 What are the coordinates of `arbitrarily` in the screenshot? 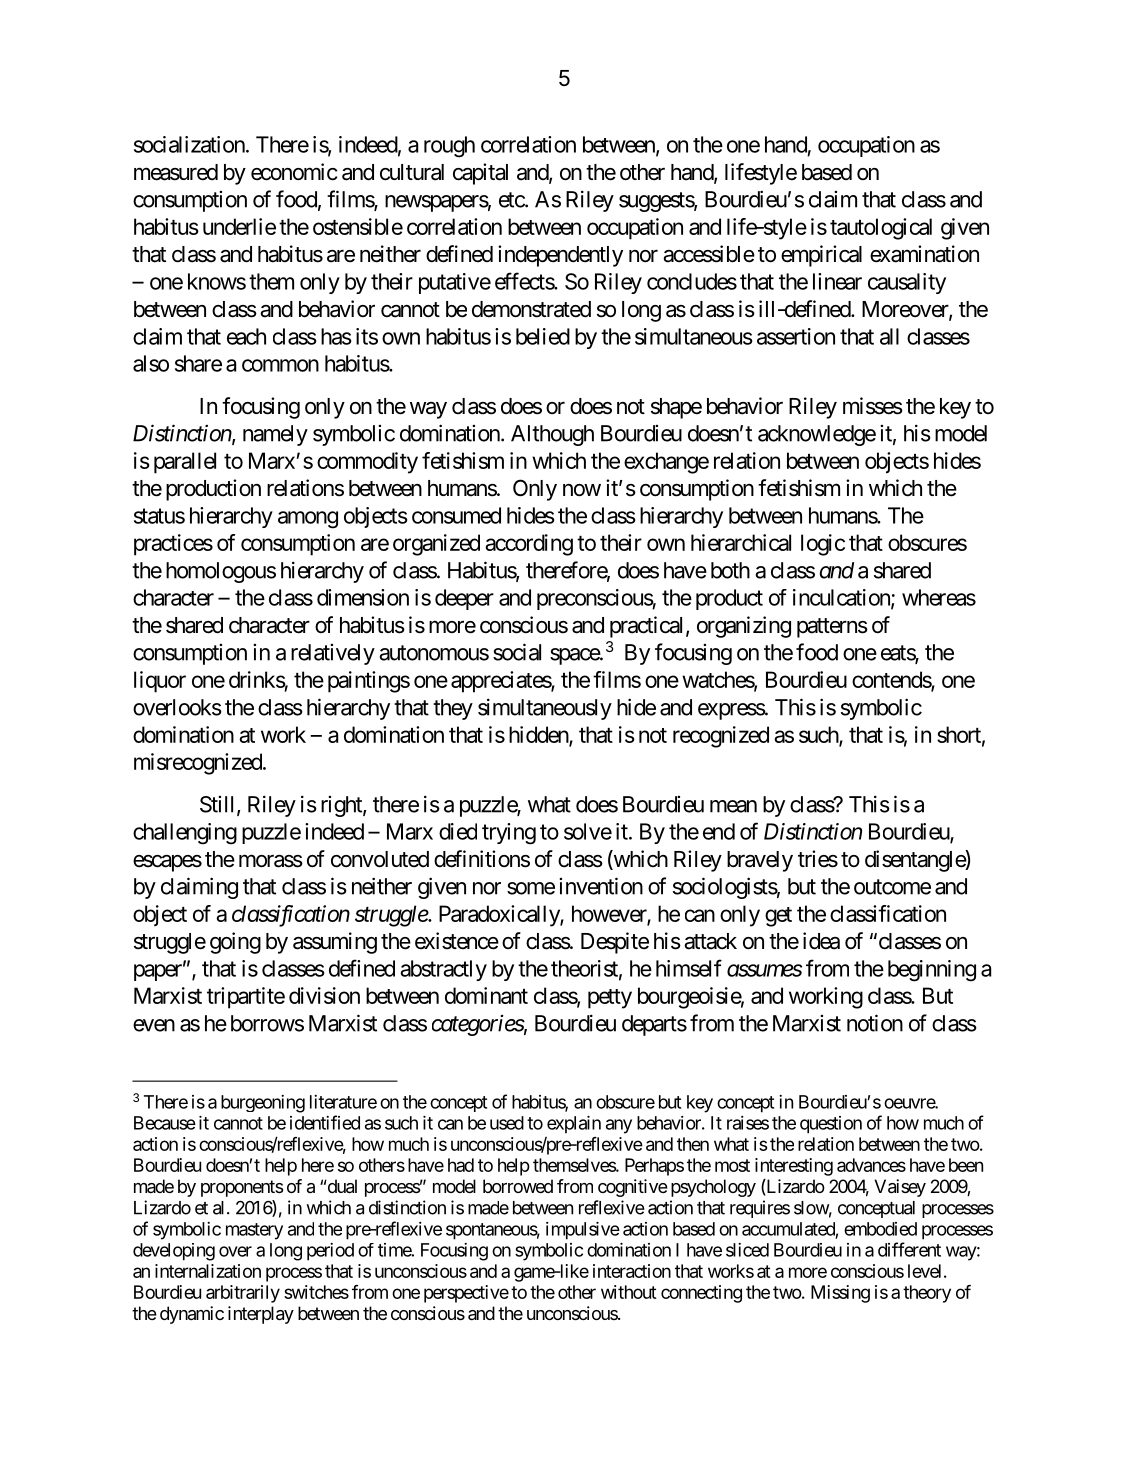 It's located at (243, 1294).
